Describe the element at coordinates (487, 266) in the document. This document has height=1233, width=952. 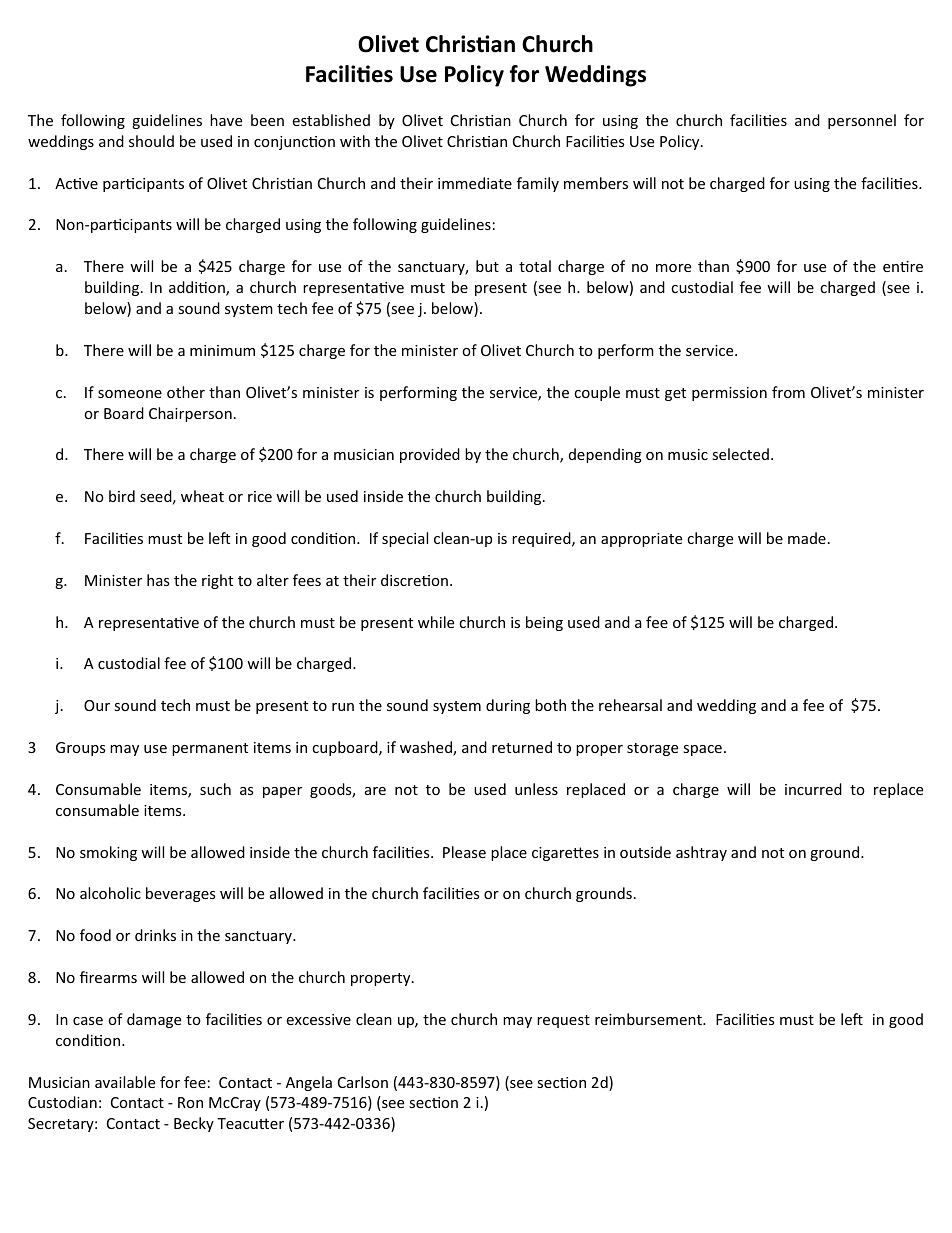
I see `but` at that location.
